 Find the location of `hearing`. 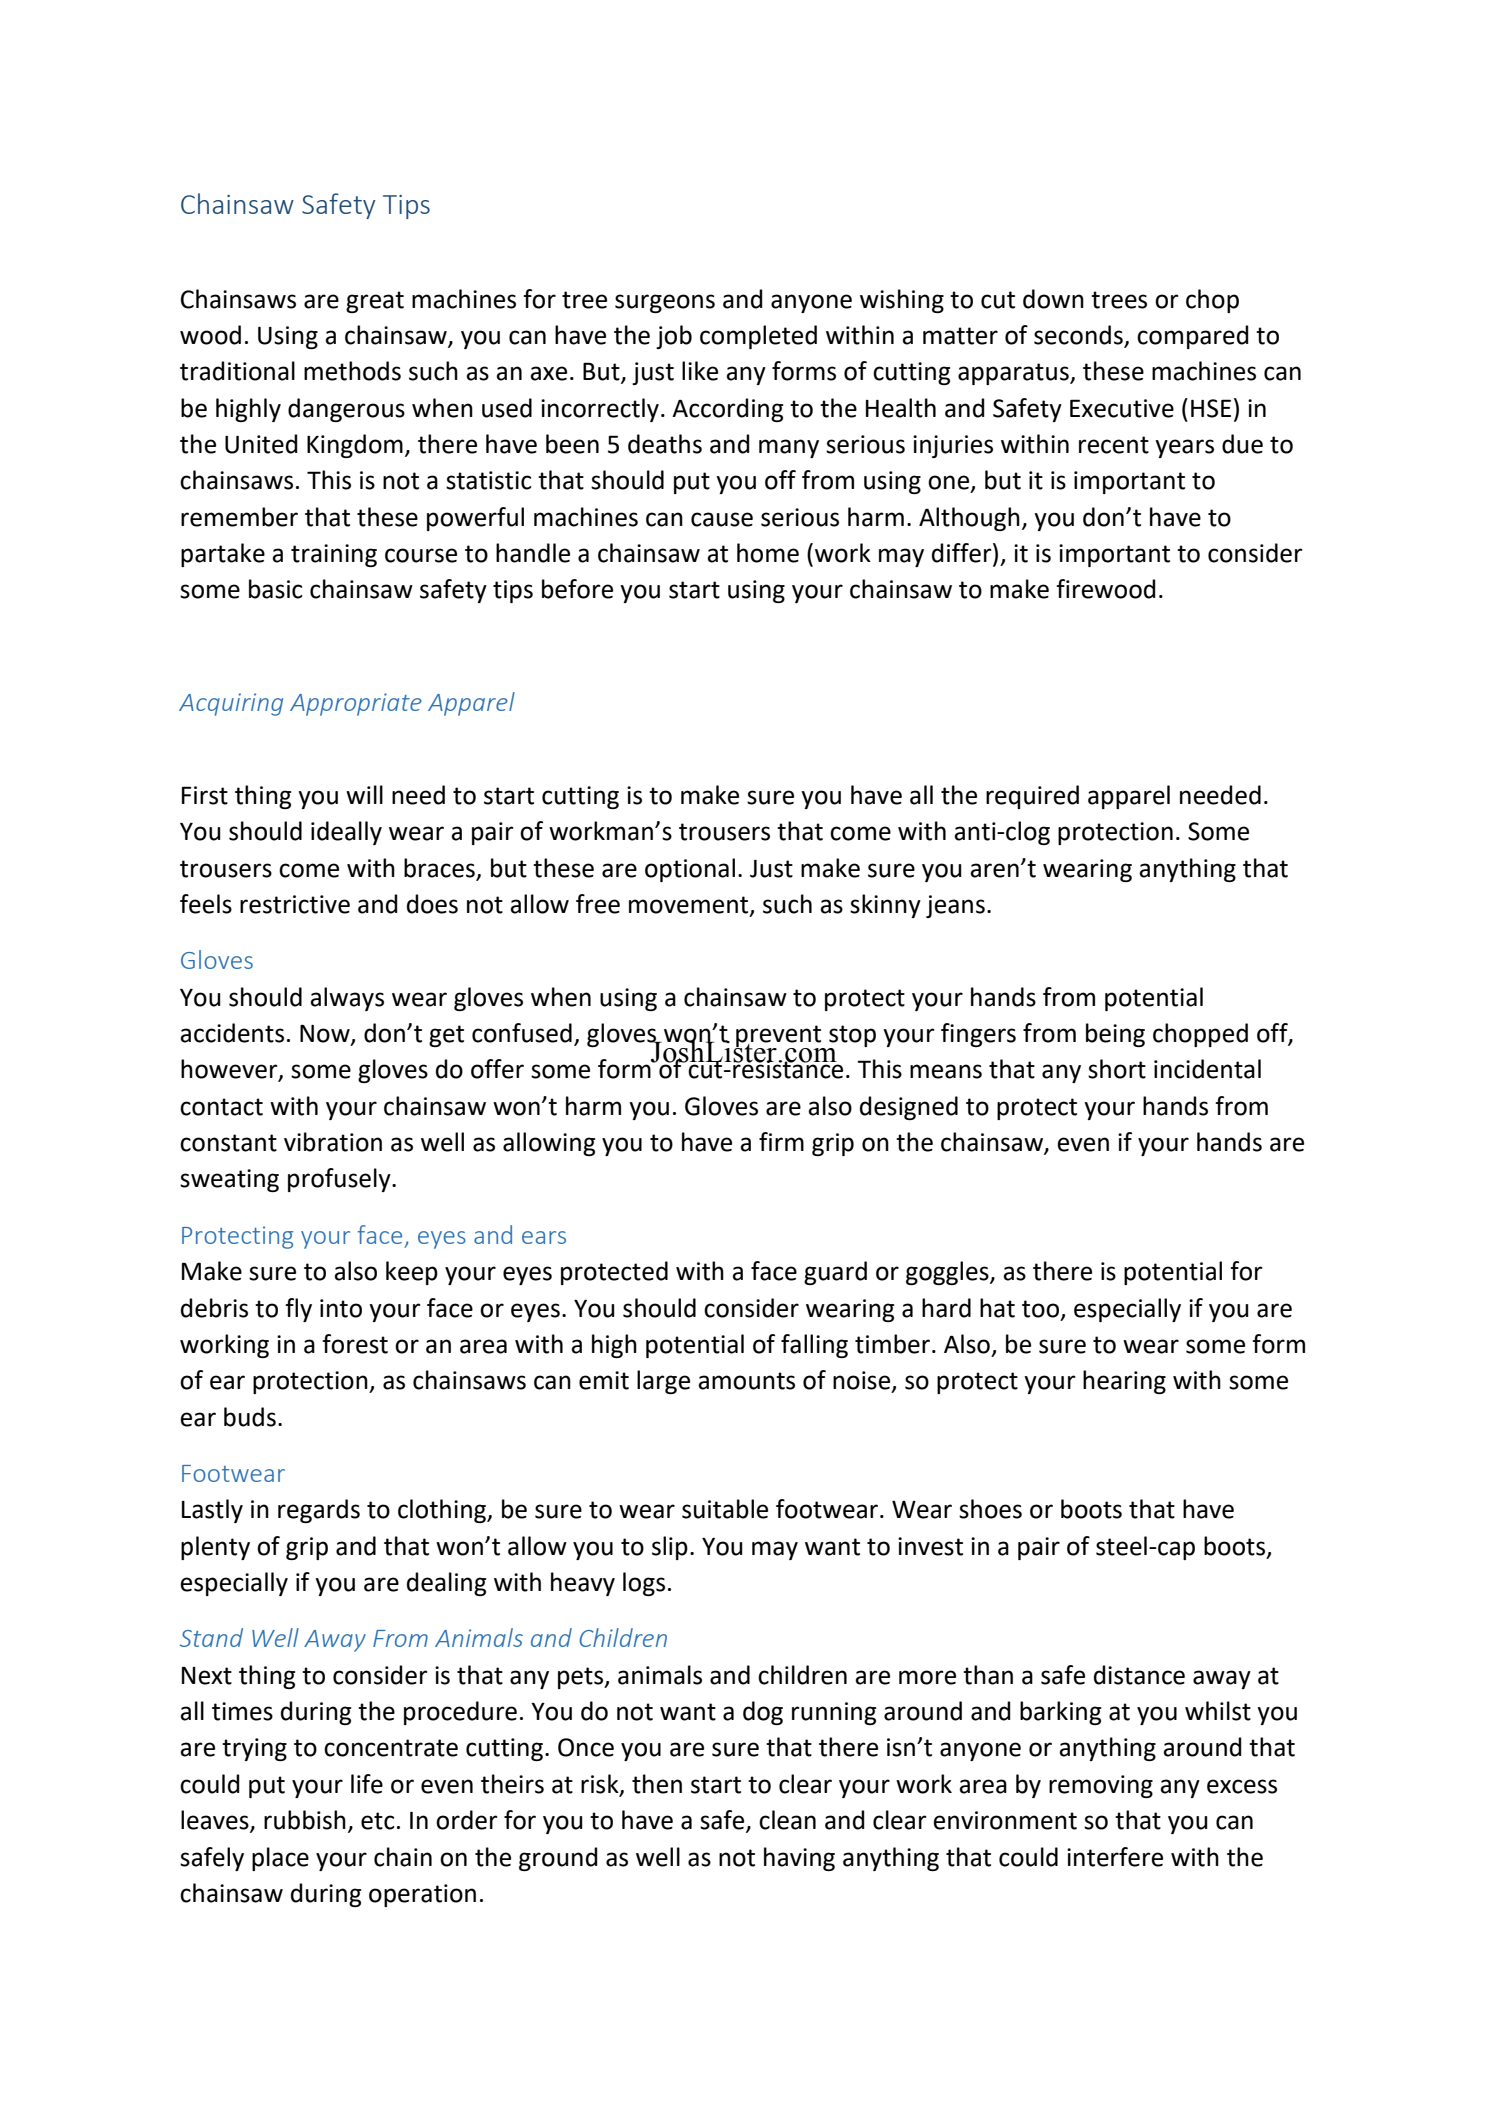

hearing is located at coordinates (1124, 1382).
